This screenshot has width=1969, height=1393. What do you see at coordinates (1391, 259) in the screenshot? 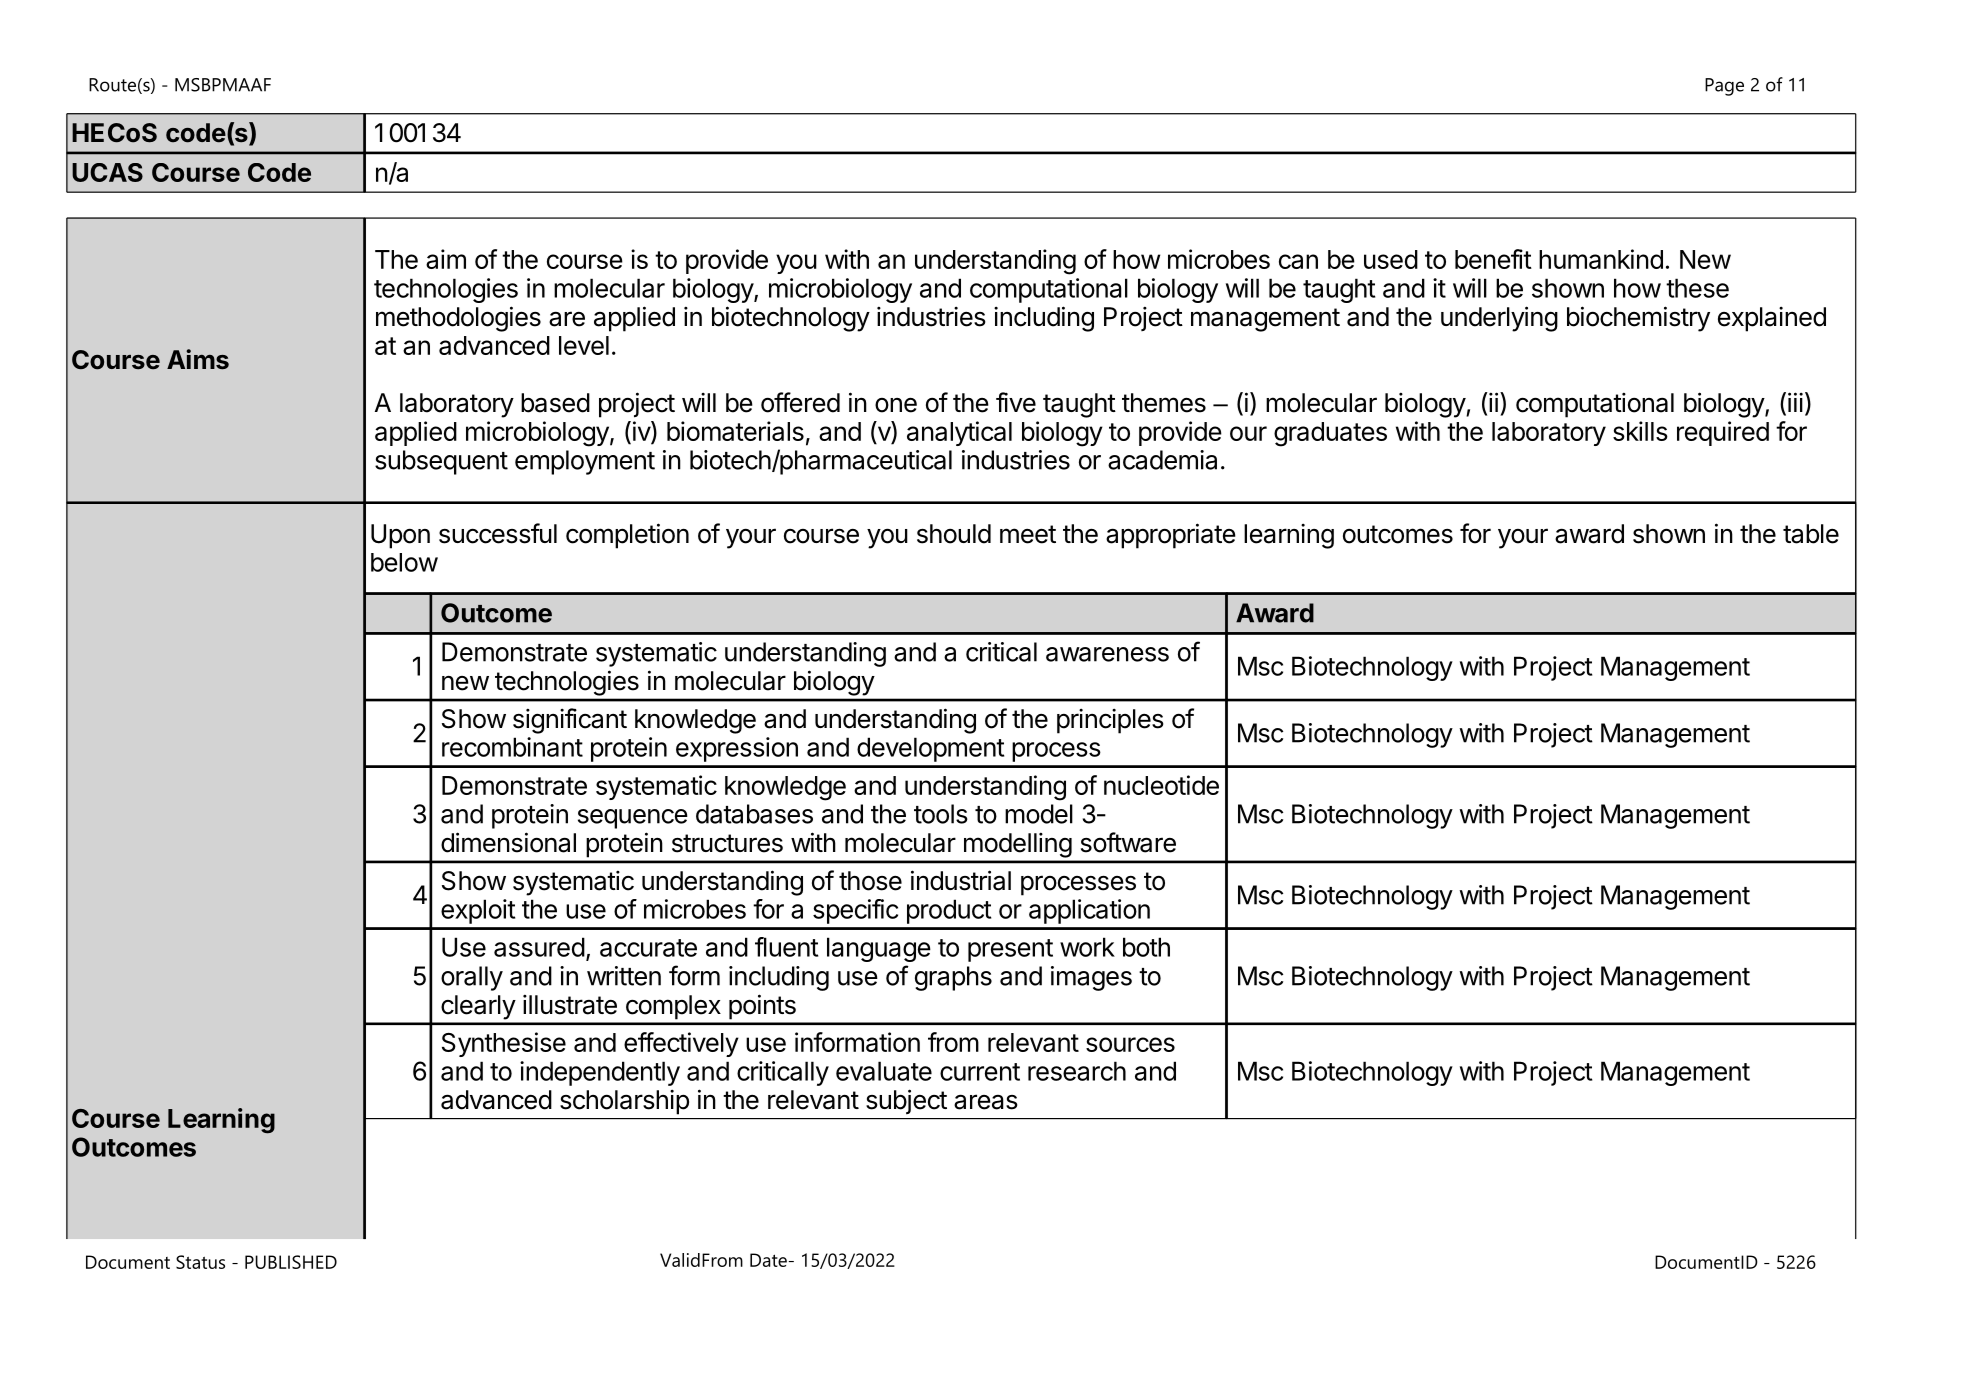
I see `used` at bounding box center [1391, 259].
